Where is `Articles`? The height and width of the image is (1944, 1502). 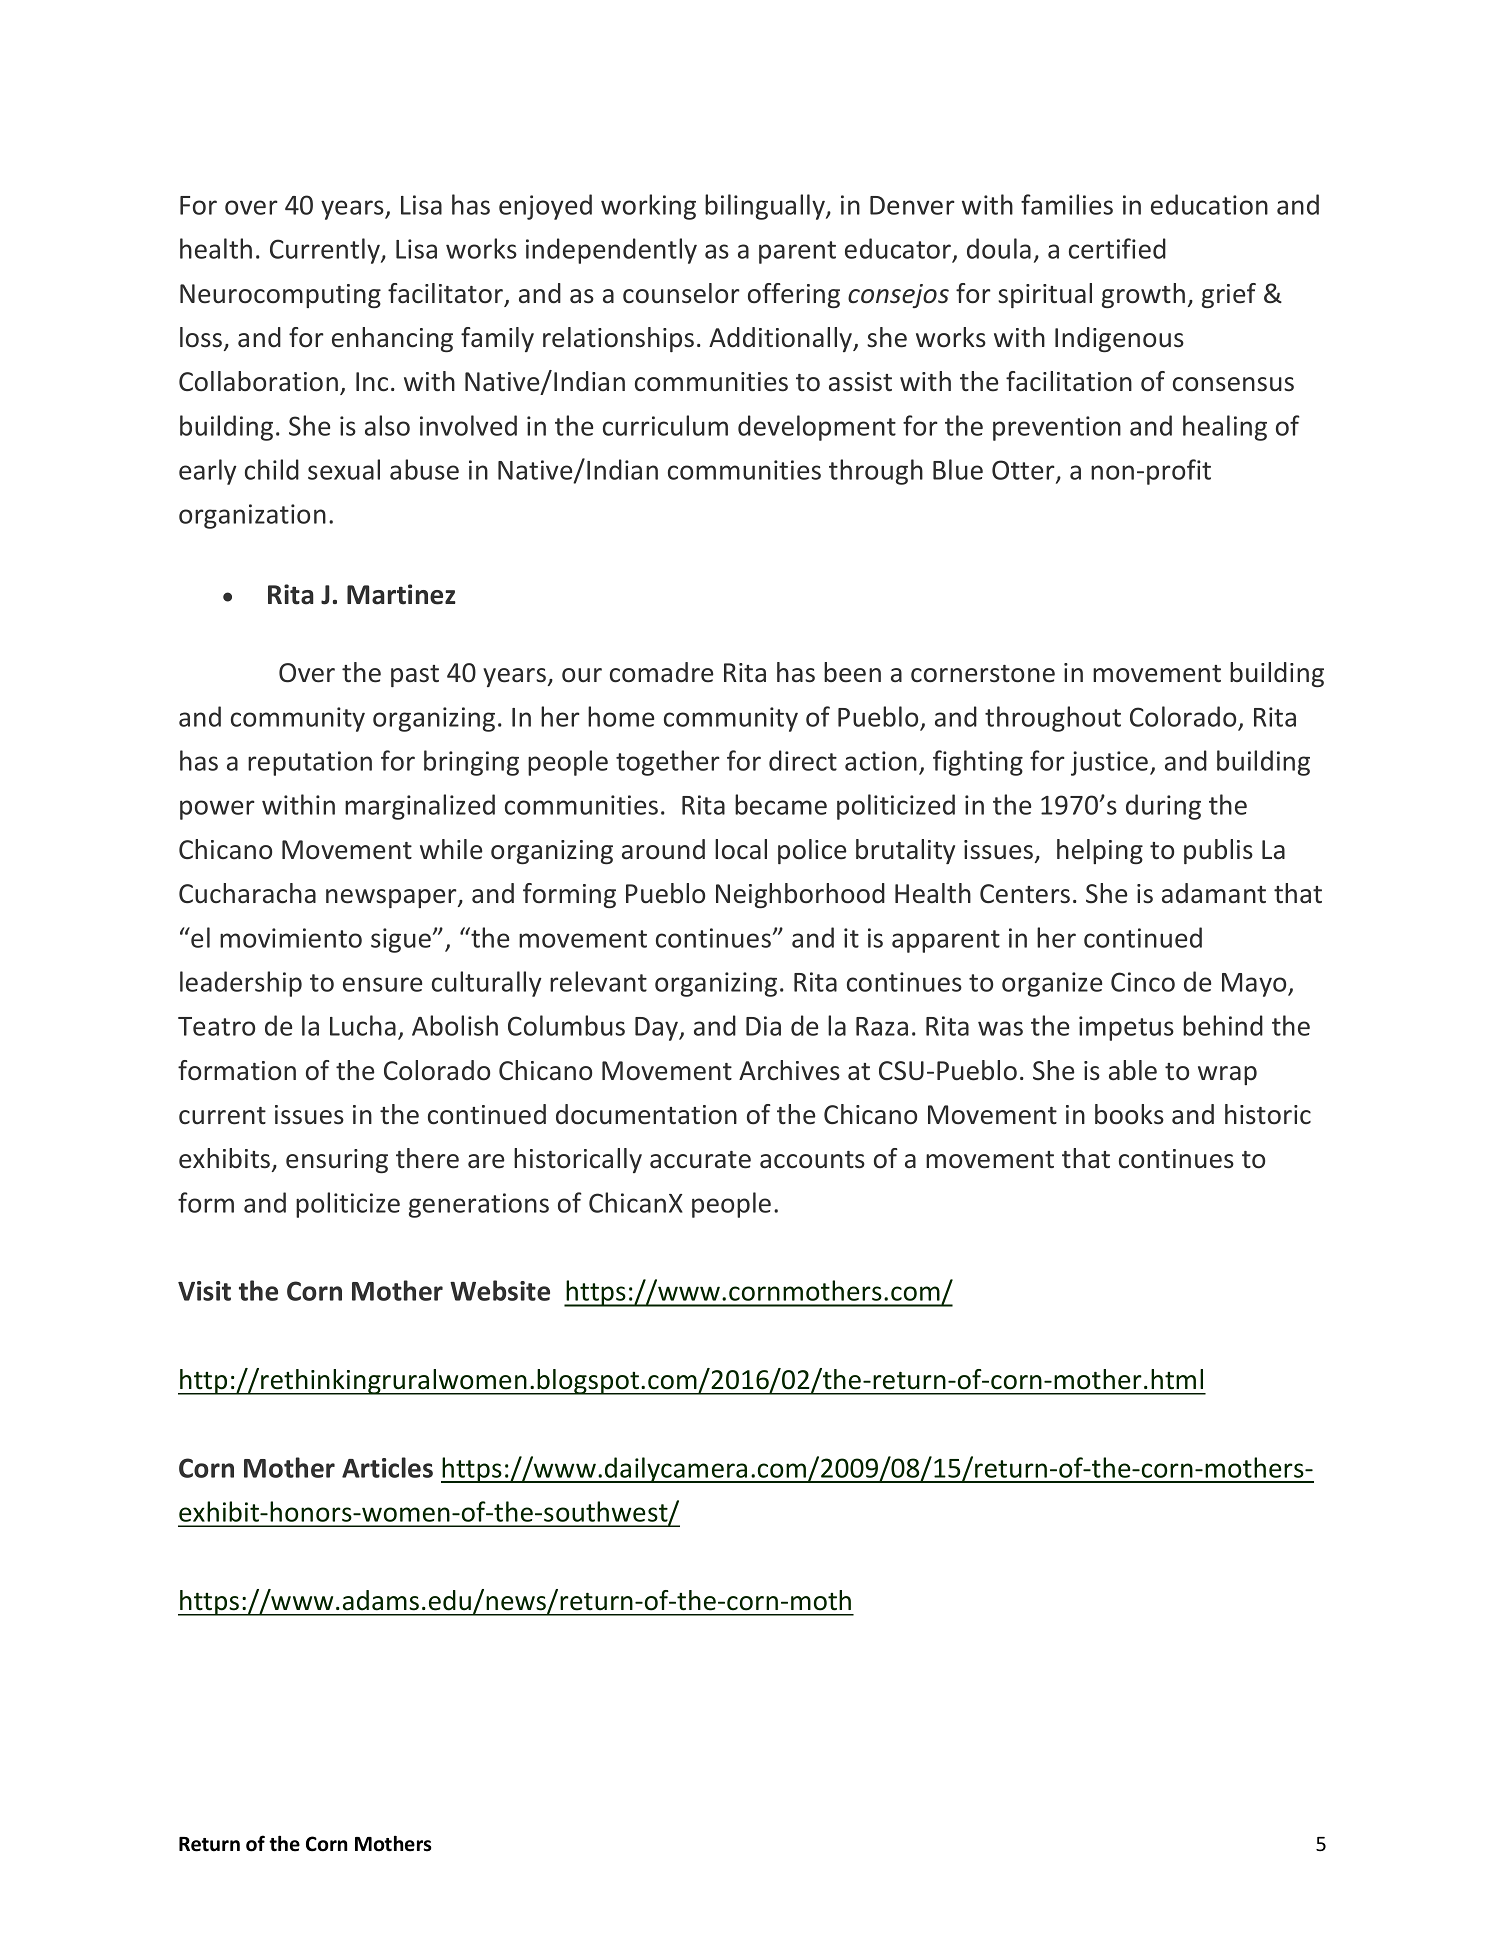 Articles is located at coordinates (387, 1467).
